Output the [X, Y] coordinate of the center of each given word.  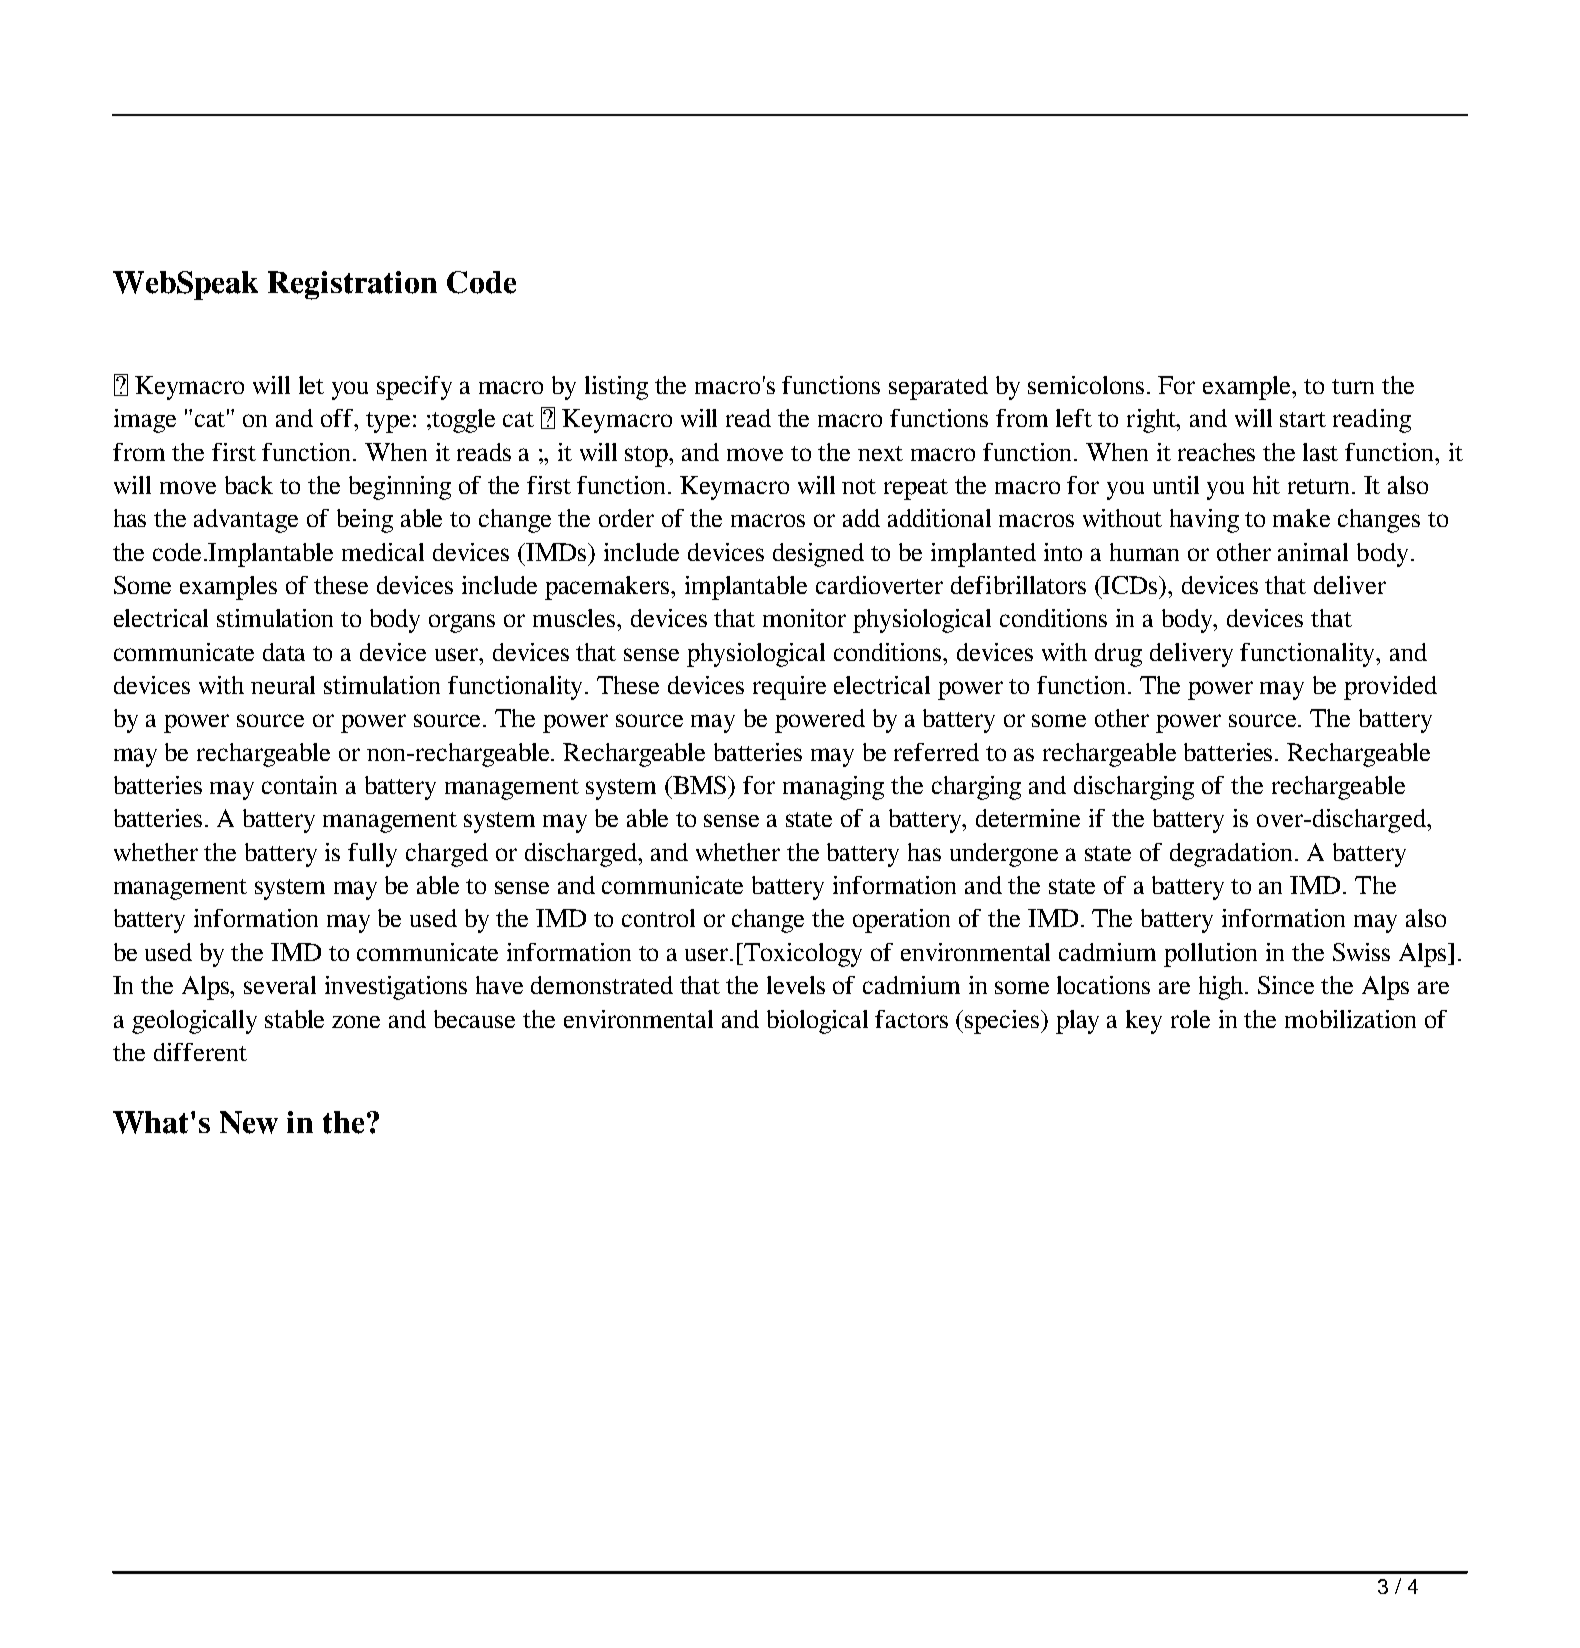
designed [818, 555]
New [249, 1122]
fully [372, 855]
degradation [1233, 855]
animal [1313, 552]
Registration [352, 285]
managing [833, 788]
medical [383, 552]
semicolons [1086, 385]
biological [817, 1022]
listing [616, 388]
